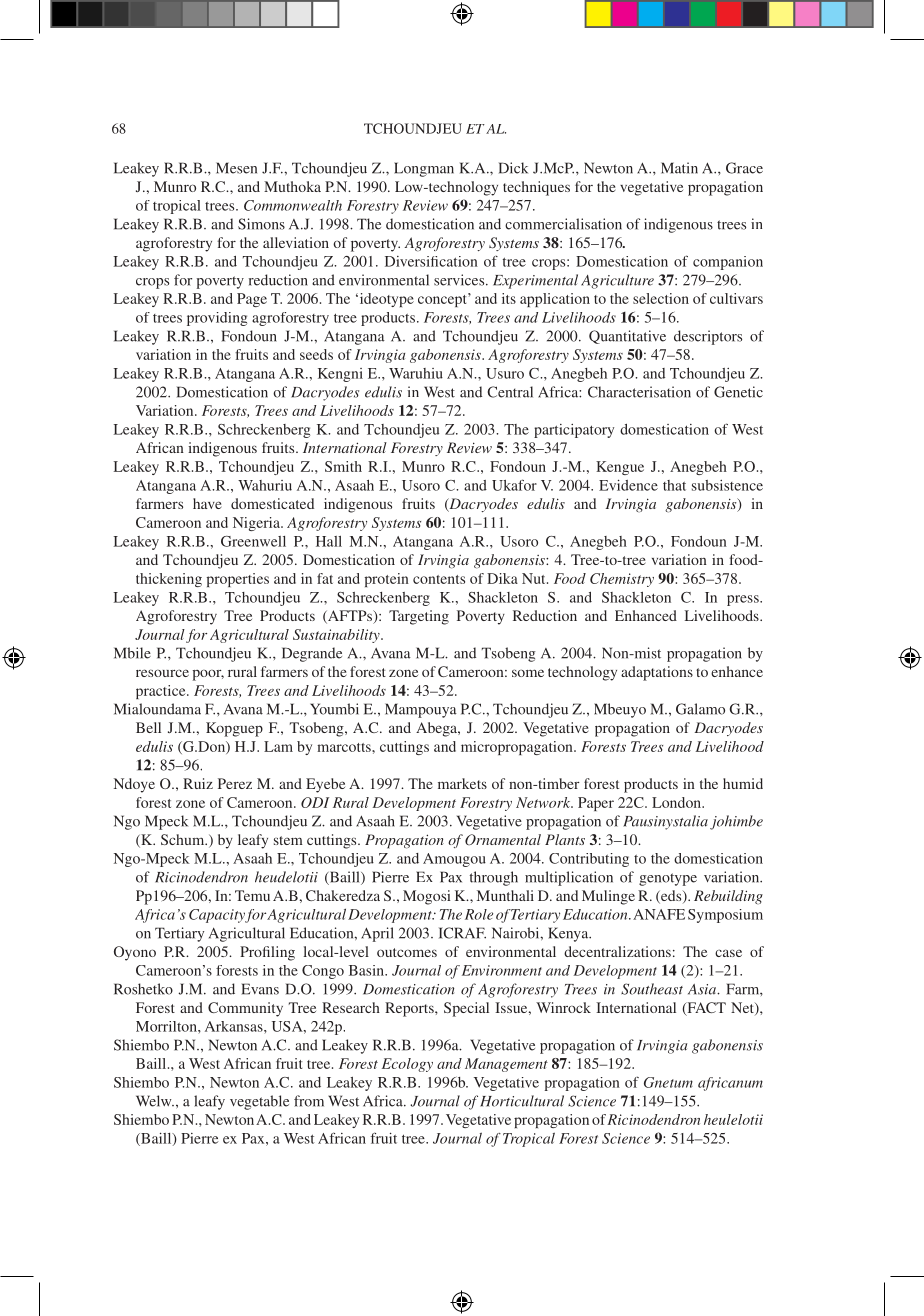  Describe the element at coordinates (208, 675) in the screenshot. I see `poor` at that location.
